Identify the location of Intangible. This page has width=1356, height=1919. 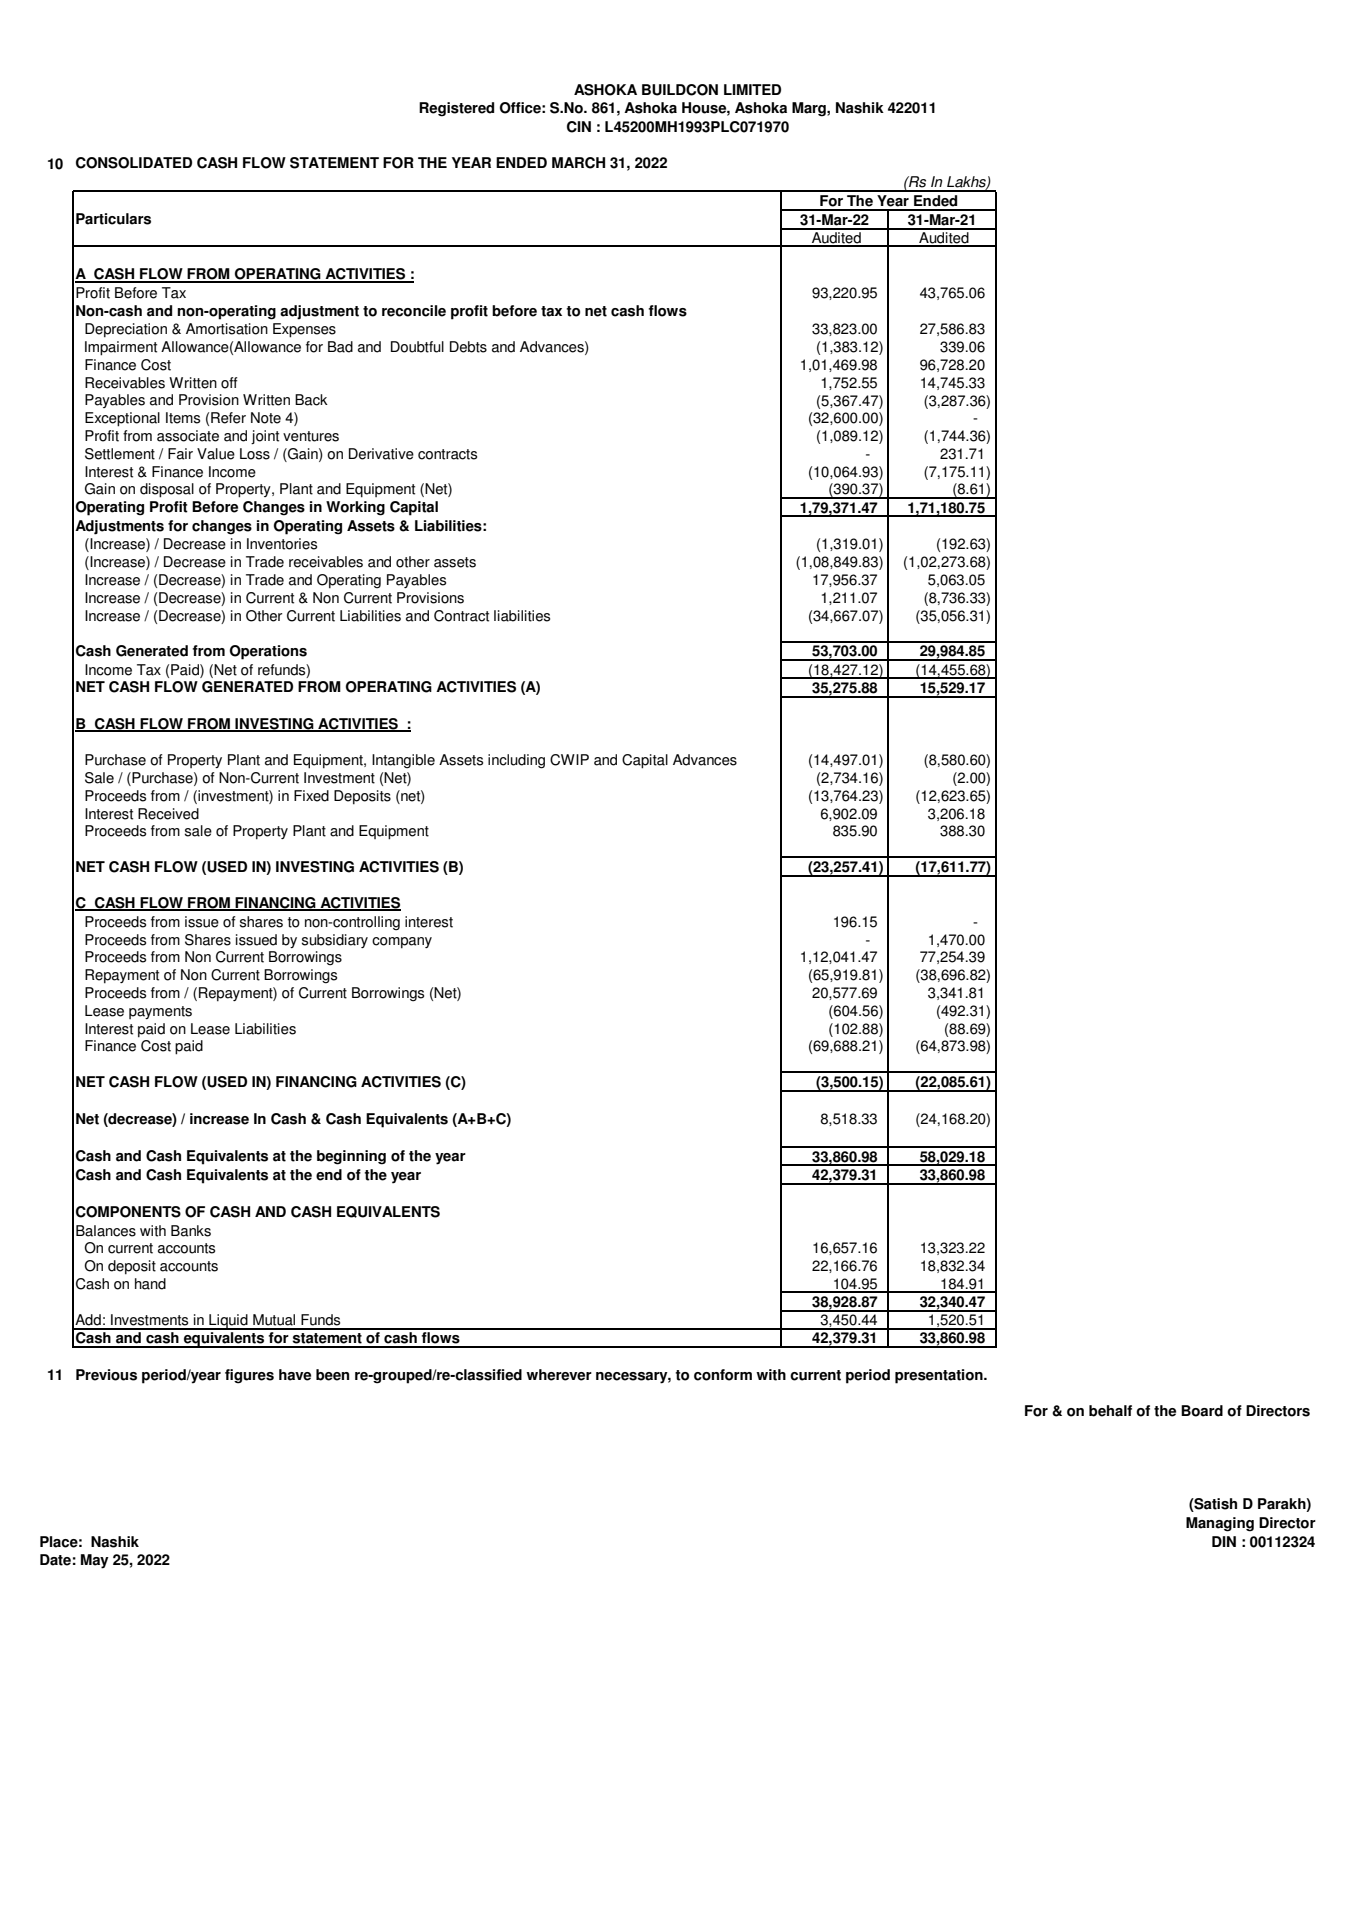
(403, 761).
